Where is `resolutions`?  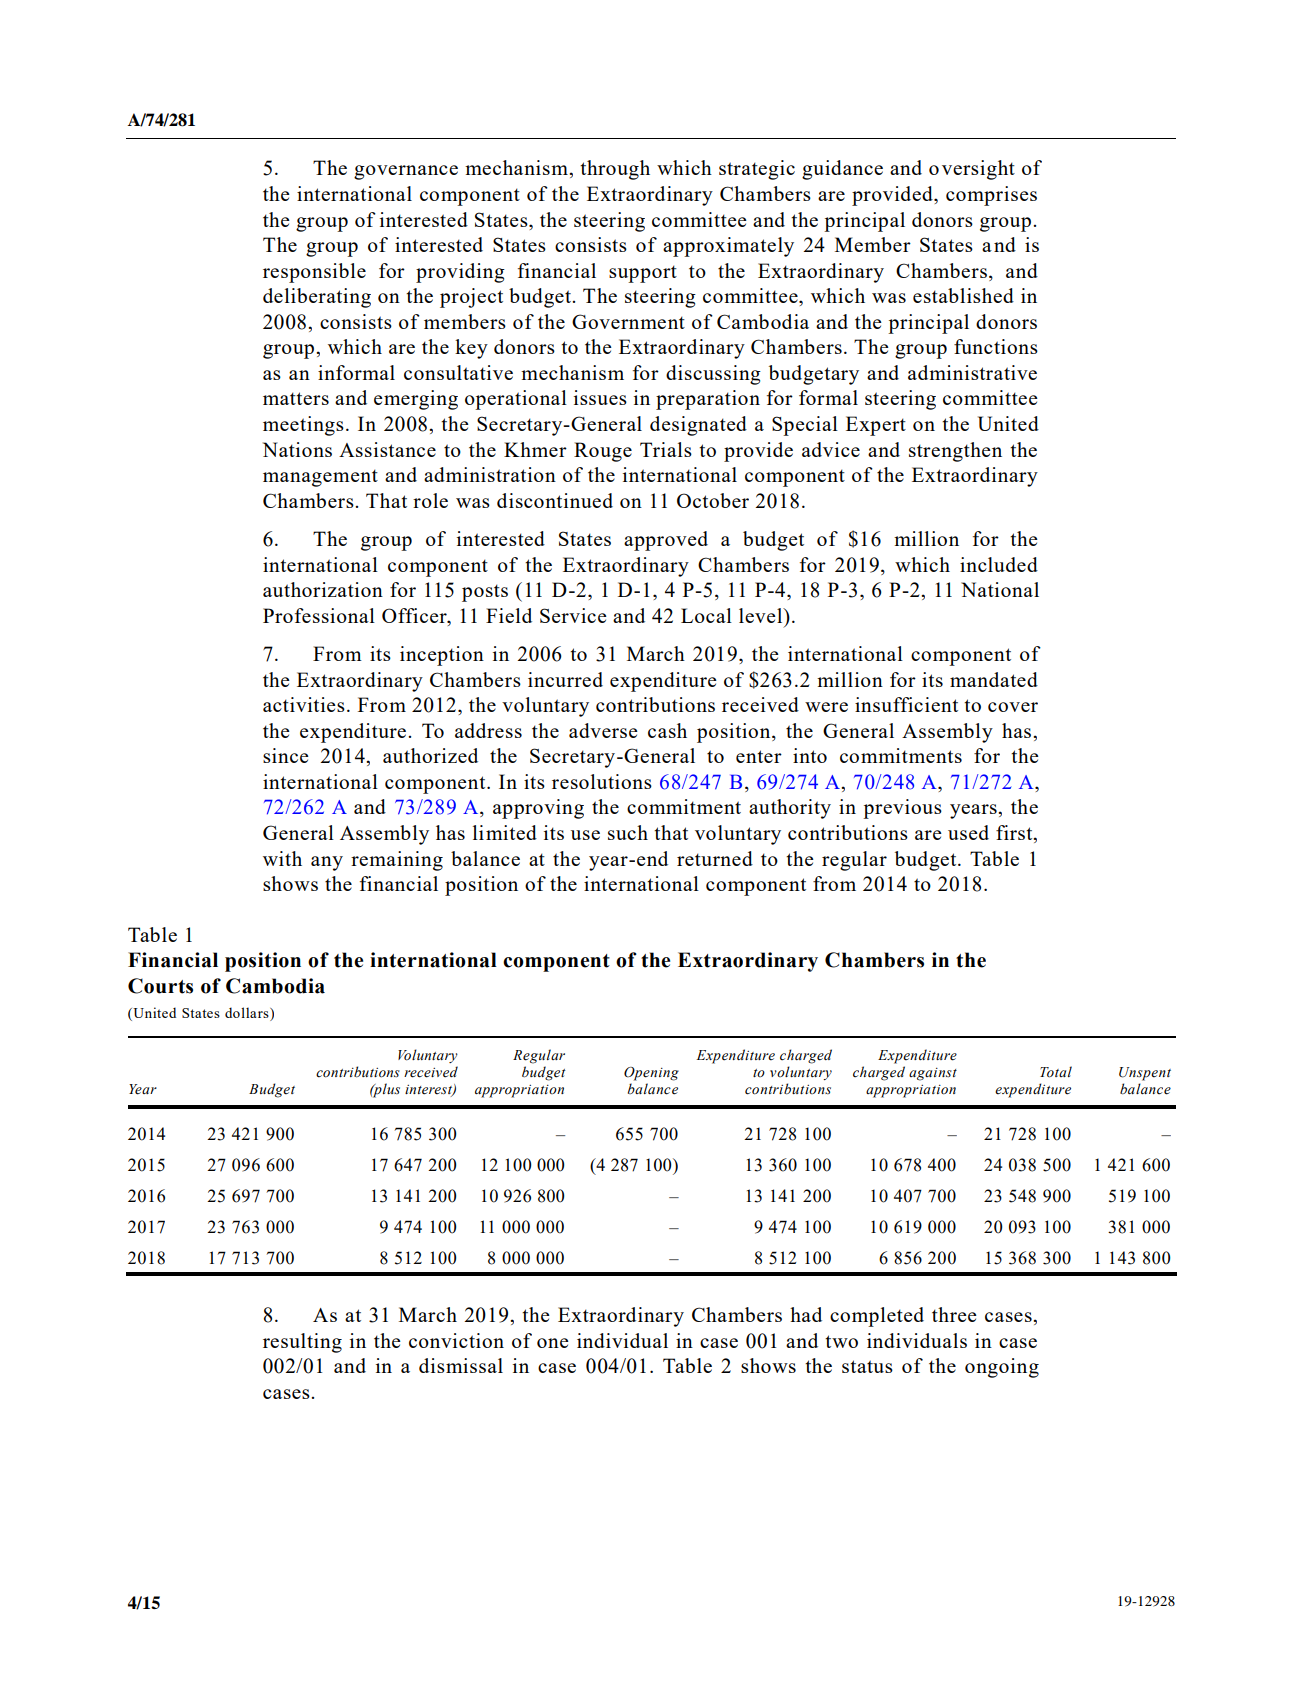
resolutions is located at coordinates (602, 781).
